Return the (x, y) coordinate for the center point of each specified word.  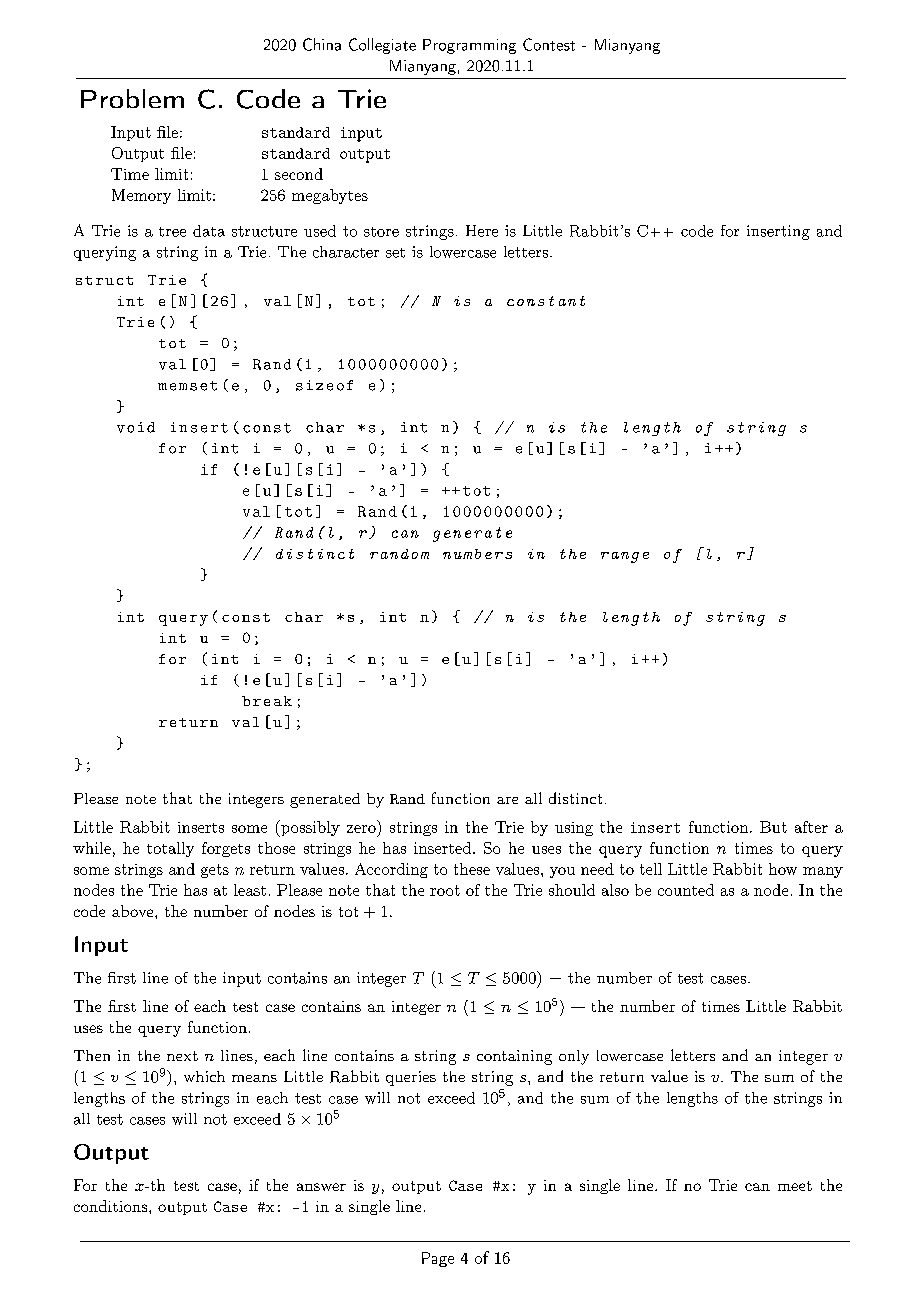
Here (482, 231)
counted (686, 890)
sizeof (324, 385)
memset (187, 386)
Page (438, 1259)
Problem (132, 98)
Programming (469, 46)
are (507, 800)
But (773, 827)
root (445, 890)
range (625, 557)
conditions (112, 1206)
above (134, 911)
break (267, 701)
